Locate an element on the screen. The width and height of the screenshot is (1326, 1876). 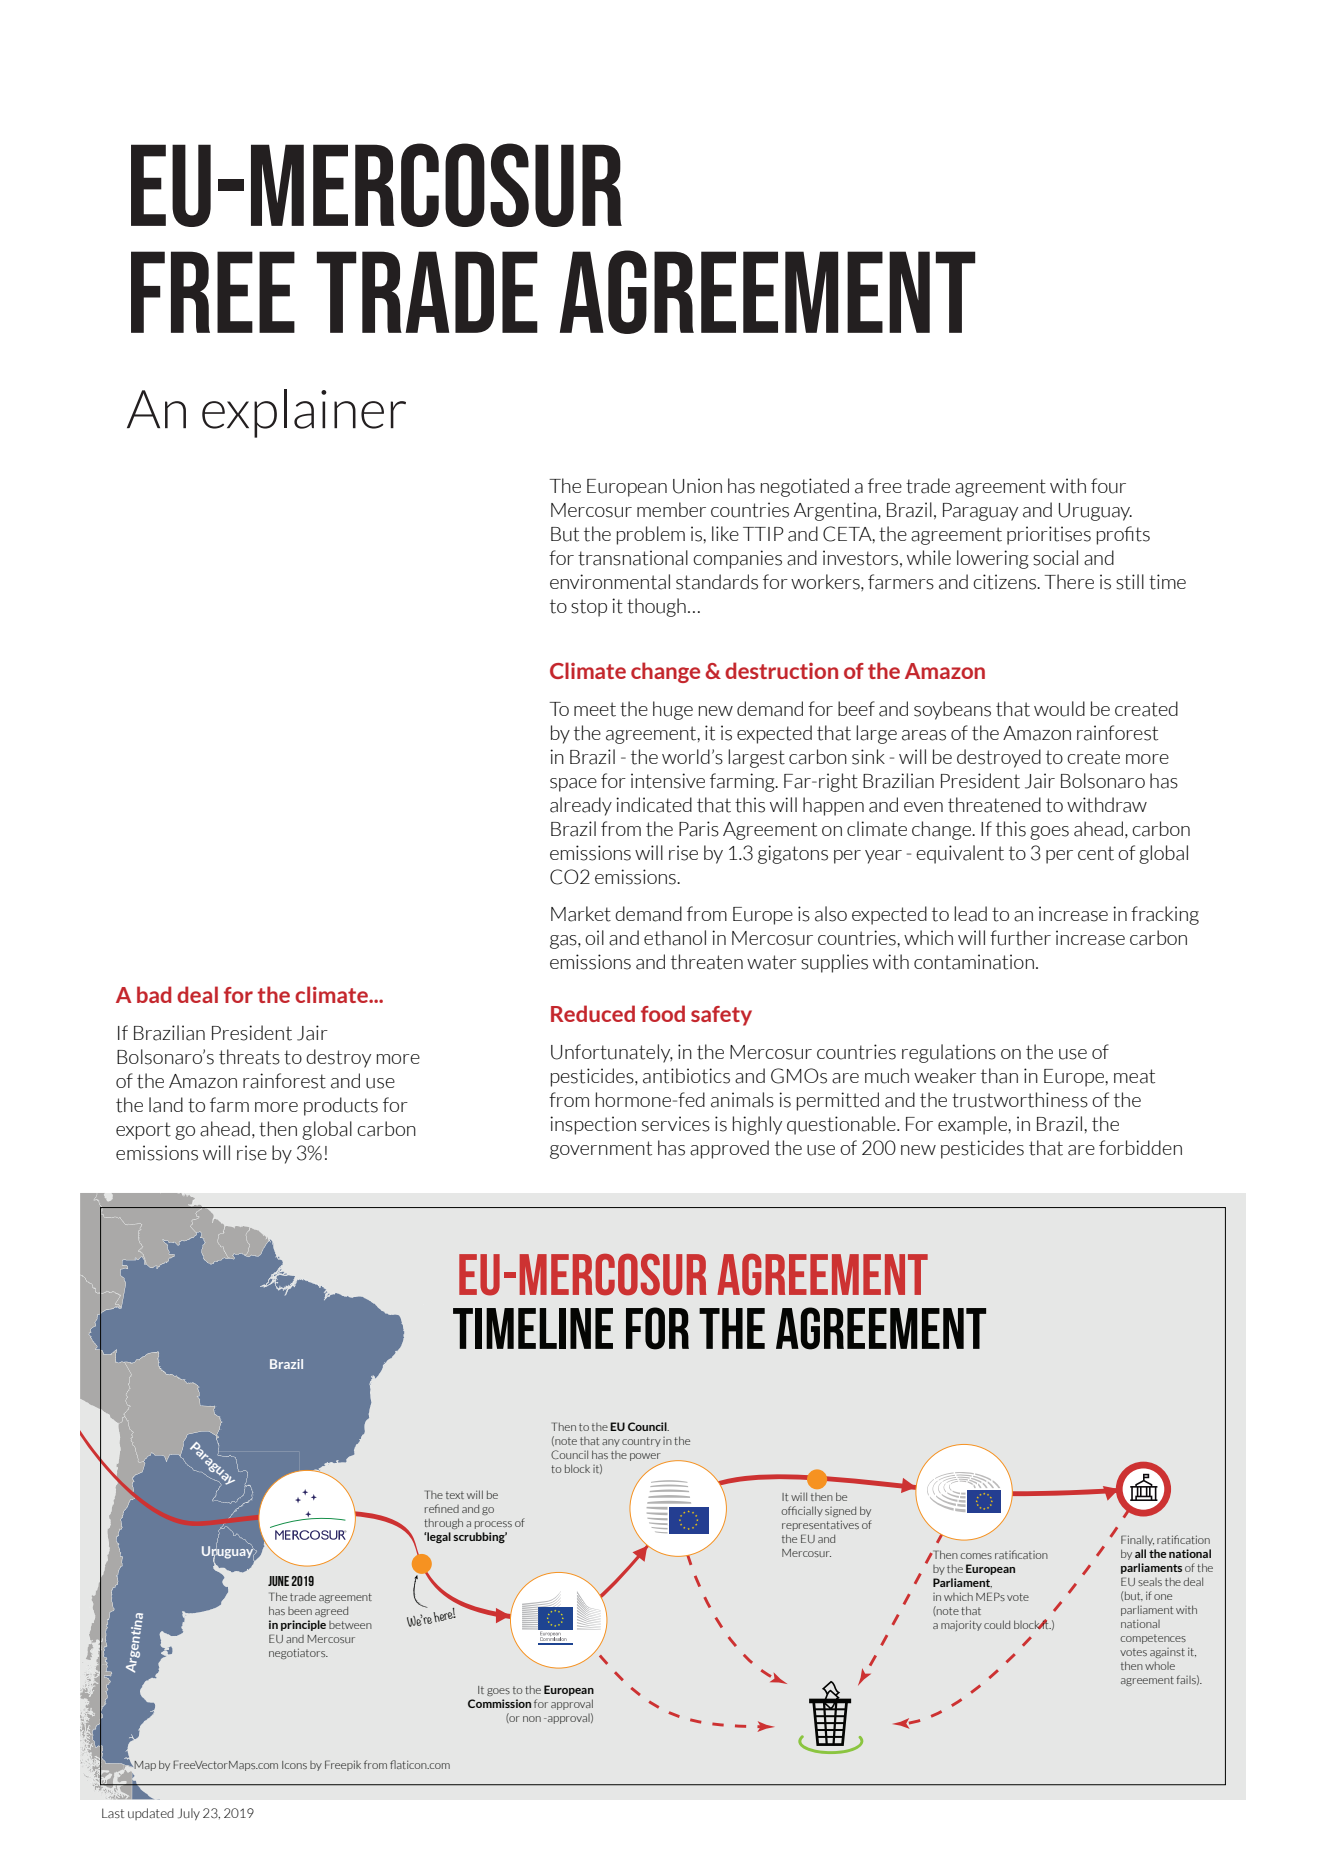
land is located at coordinates (166, 1105).
